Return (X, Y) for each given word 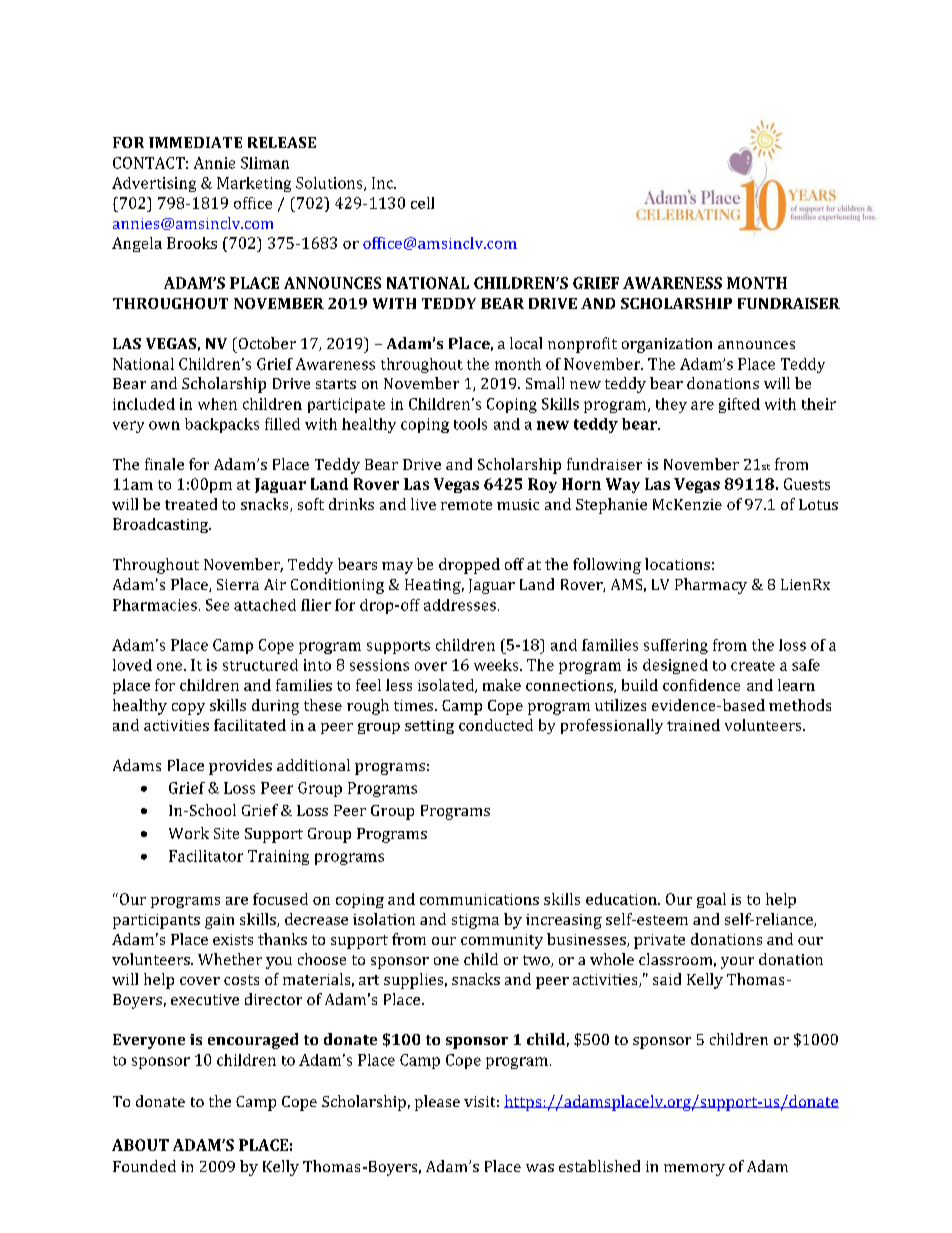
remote (466, 505)
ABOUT (140, 1145)
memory (694, 1170)
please (437, 1103)
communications (479, 899)
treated (191, 504)
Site (226, 833)
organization (667, 345)
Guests (807, 484)
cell (422, 203)
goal (711, 900)
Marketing (254, 184)
